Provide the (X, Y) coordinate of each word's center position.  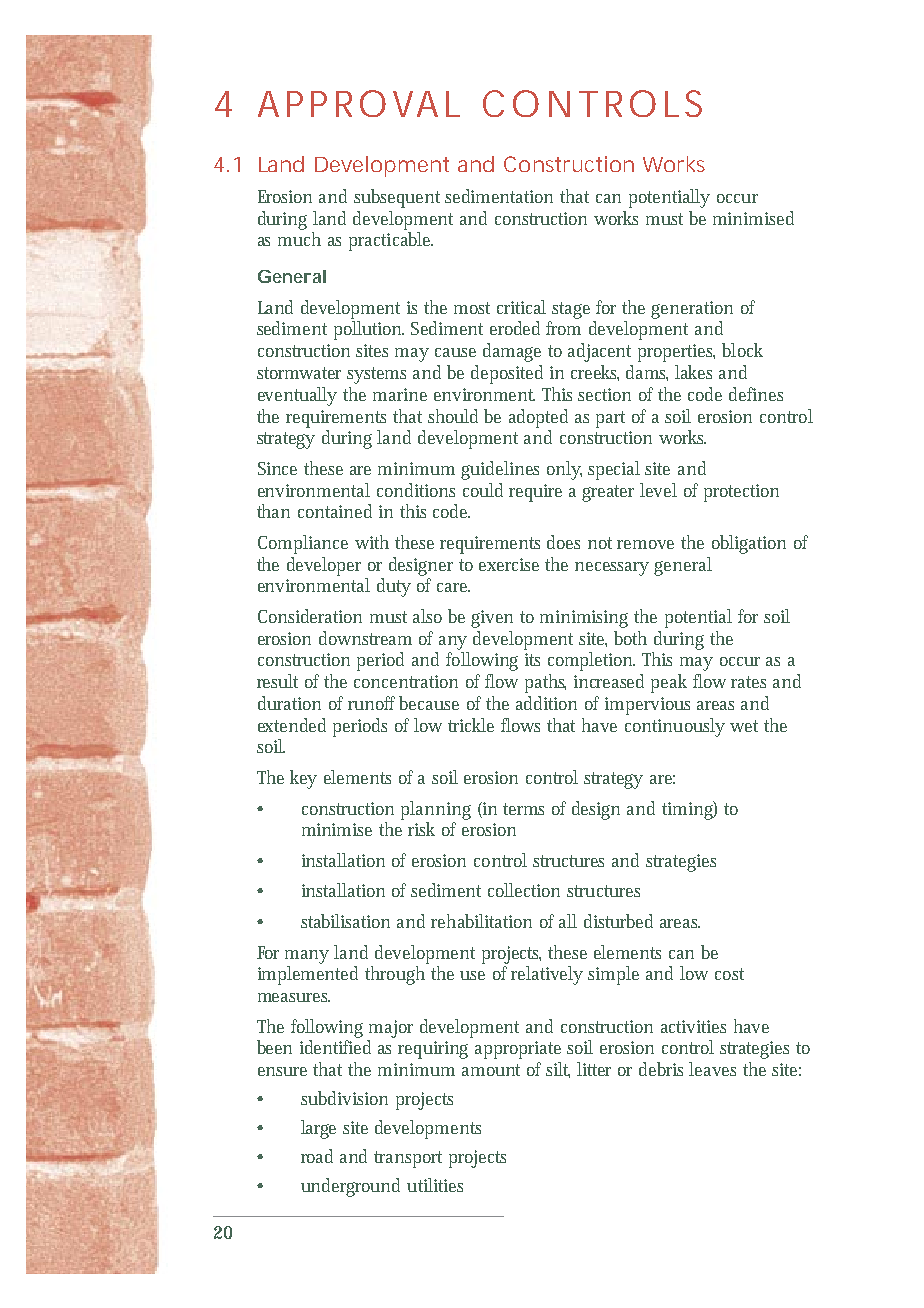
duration (289, 703)
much (299, 239)
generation (692, 310)
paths (545, 683)
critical (521, 307)
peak (669, 683)
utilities (435, 1185)
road (317, 1156)
